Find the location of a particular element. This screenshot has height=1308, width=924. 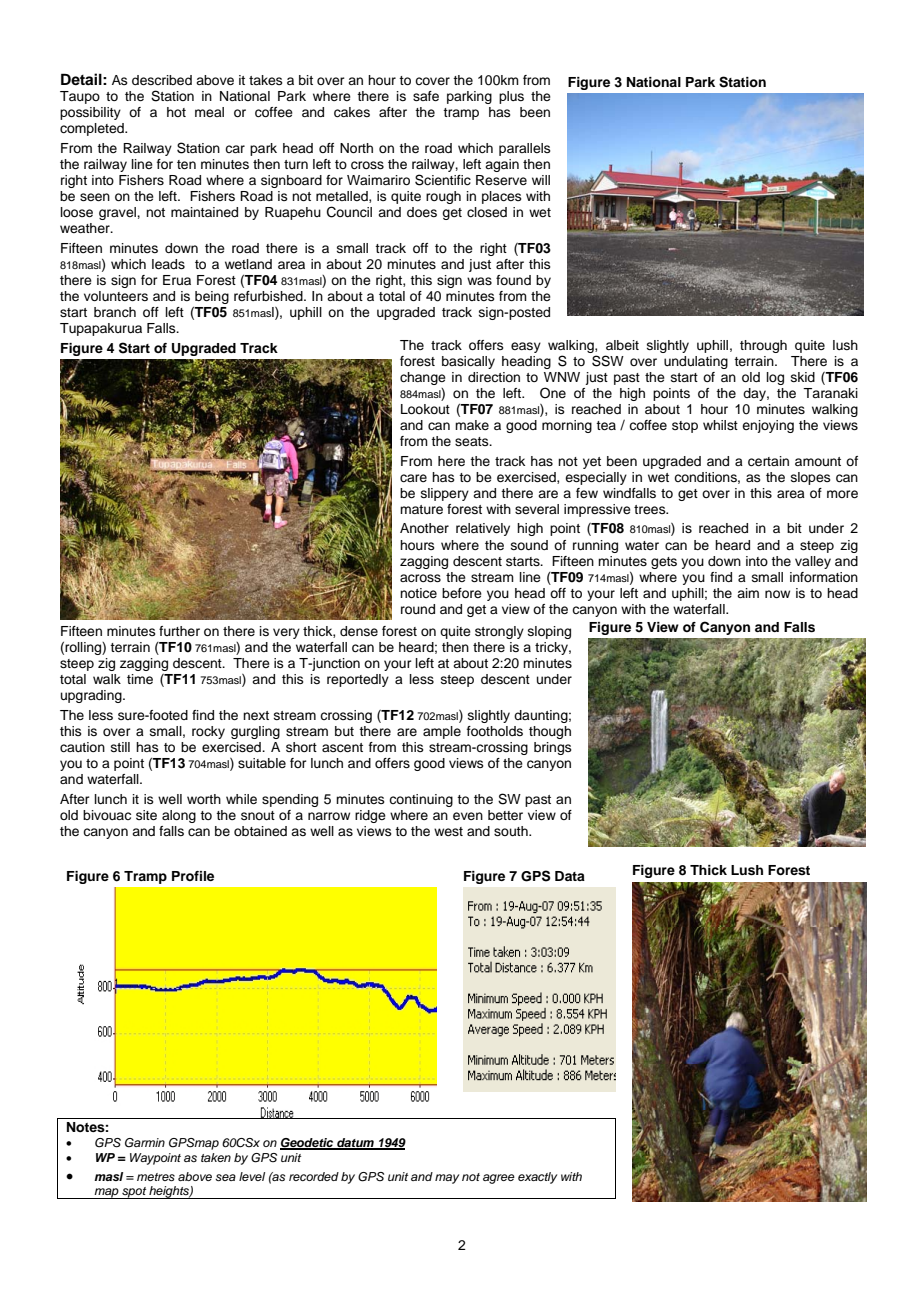

hot is located at coordinates (176, 112).
